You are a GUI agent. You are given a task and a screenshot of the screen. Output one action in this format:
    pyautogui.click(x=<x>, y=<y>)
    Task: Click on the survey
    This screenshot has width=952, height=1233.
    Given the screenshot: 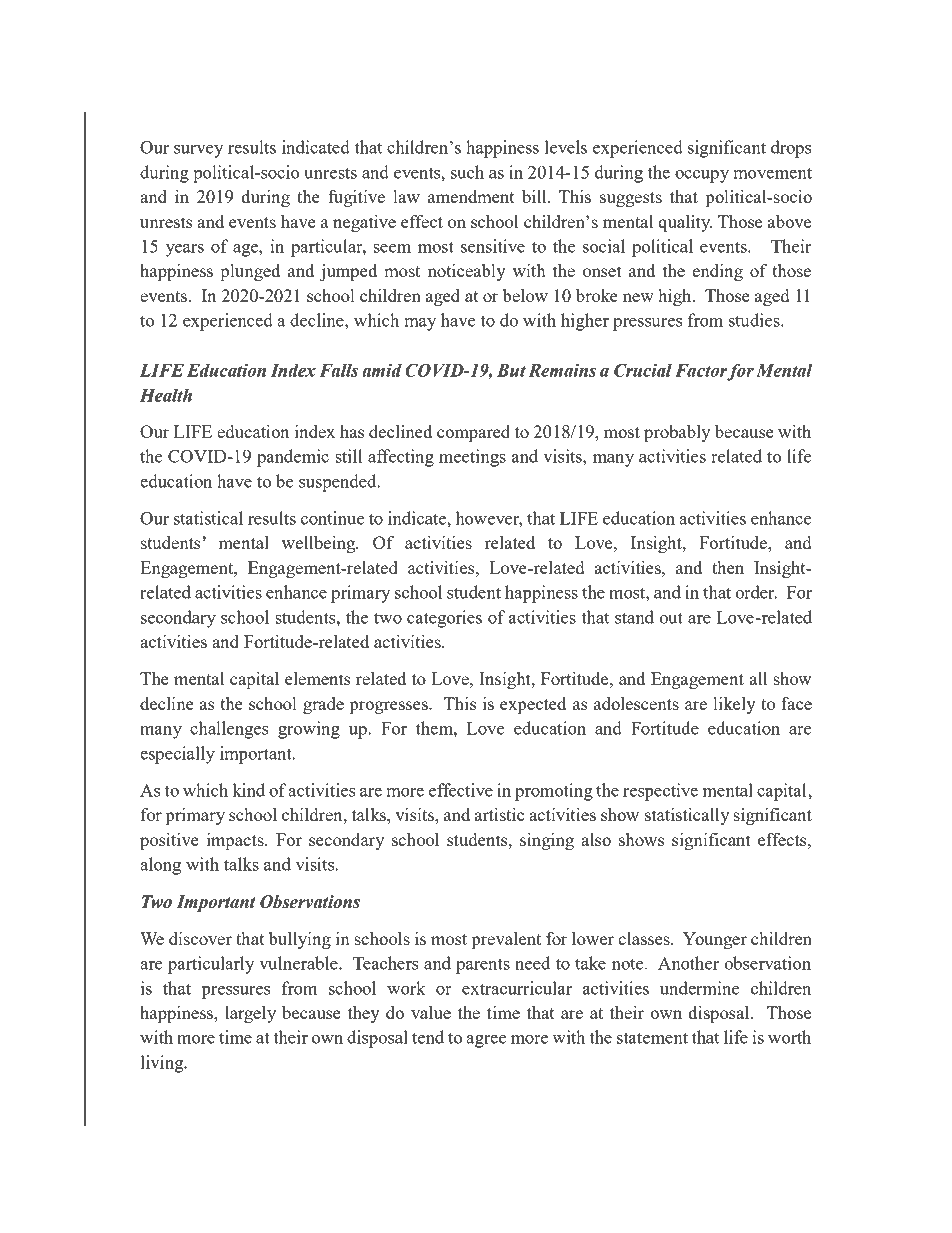 What is the action you would take?
    pyautogui.click(x=198, y=151)
